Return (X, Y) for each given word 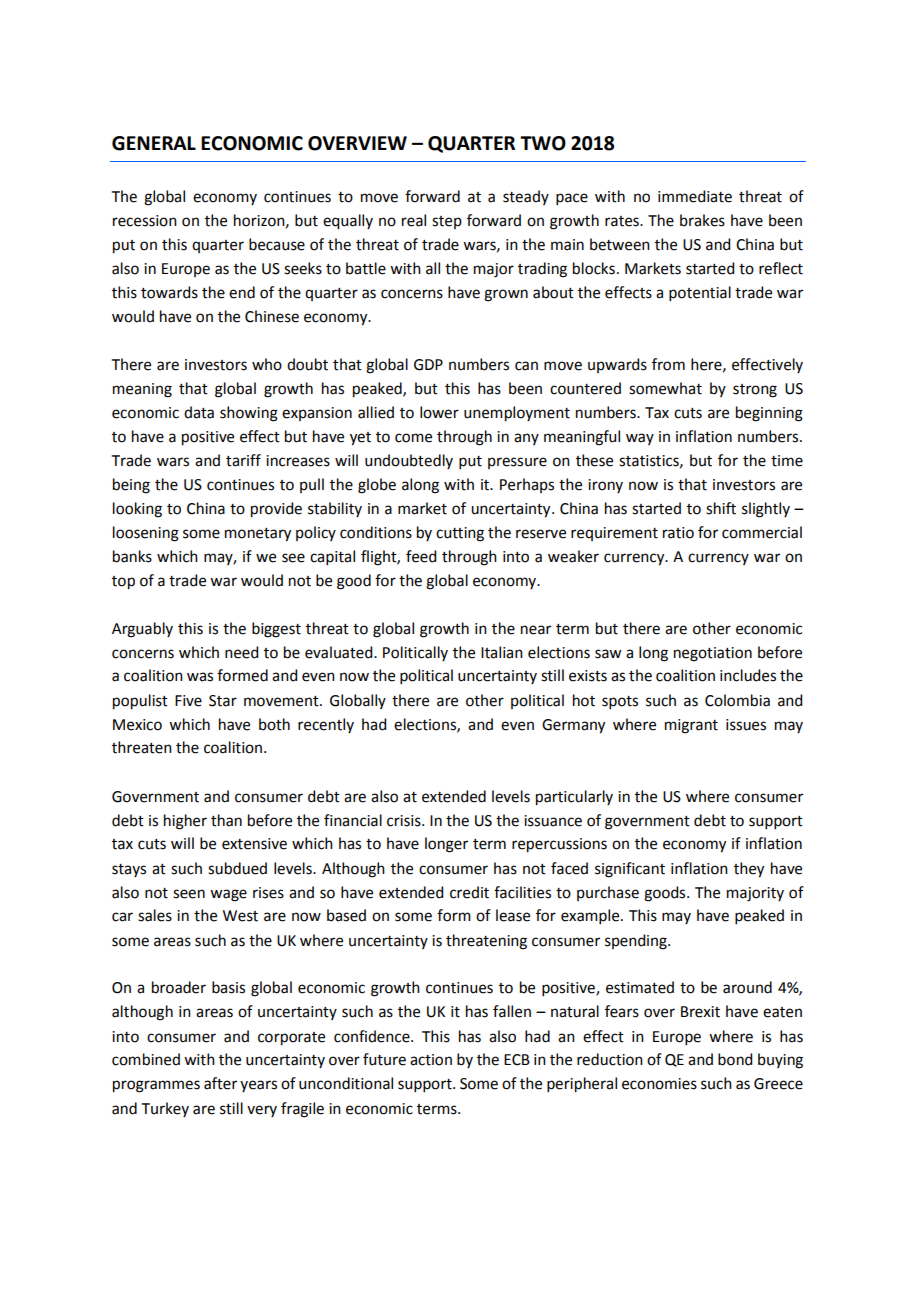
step (447, 222)
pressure (517, 463)
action (431, 1060)
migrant (691, 726)
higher (185, 822)
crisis (405, 821)
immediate (695, 196)
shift (721, 508)
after (220, 1083)
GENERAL (154, 143)
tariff (243, 460)
